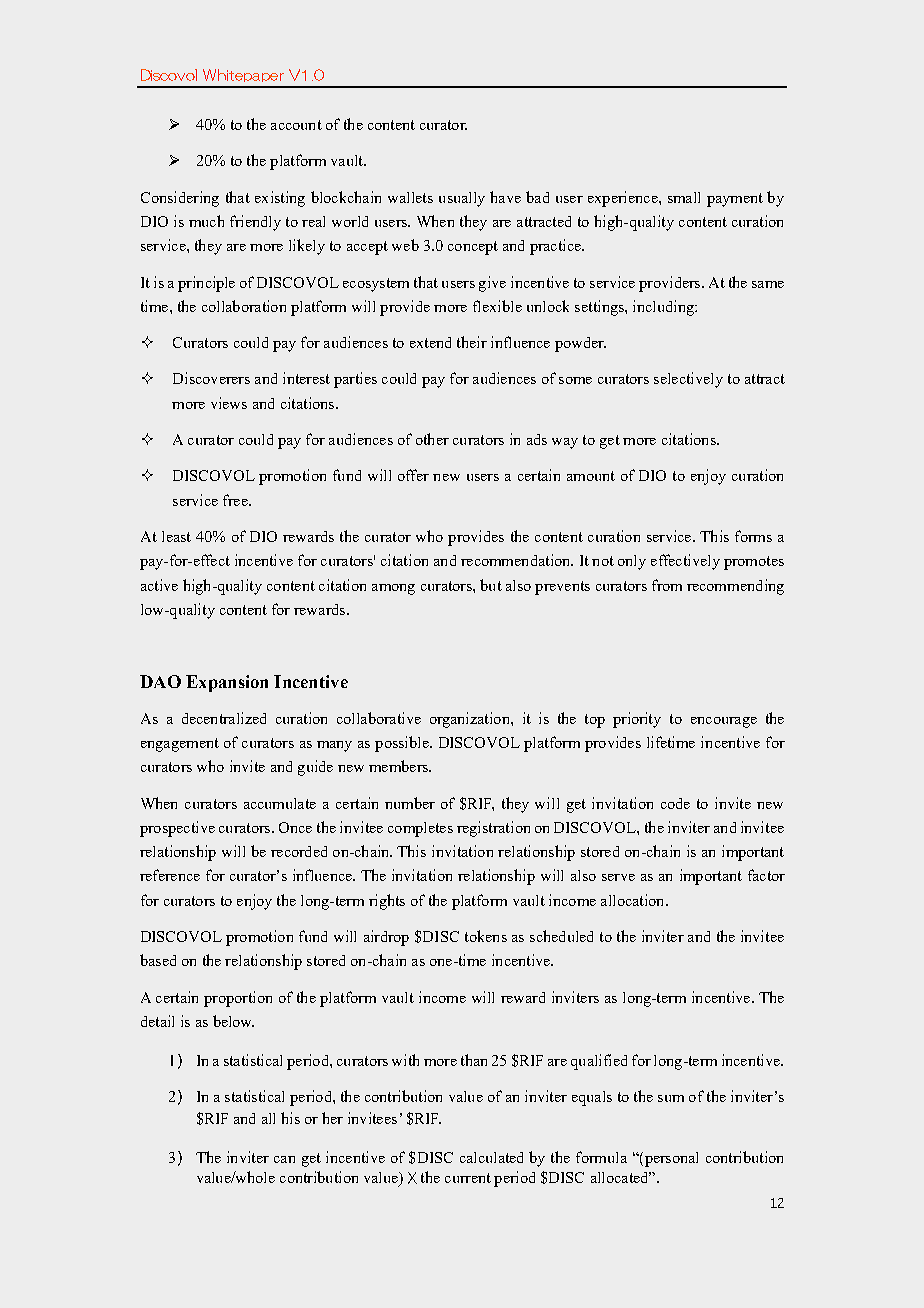 The image size is (924, 1308). I want to click on usually, so click(462, 199).
